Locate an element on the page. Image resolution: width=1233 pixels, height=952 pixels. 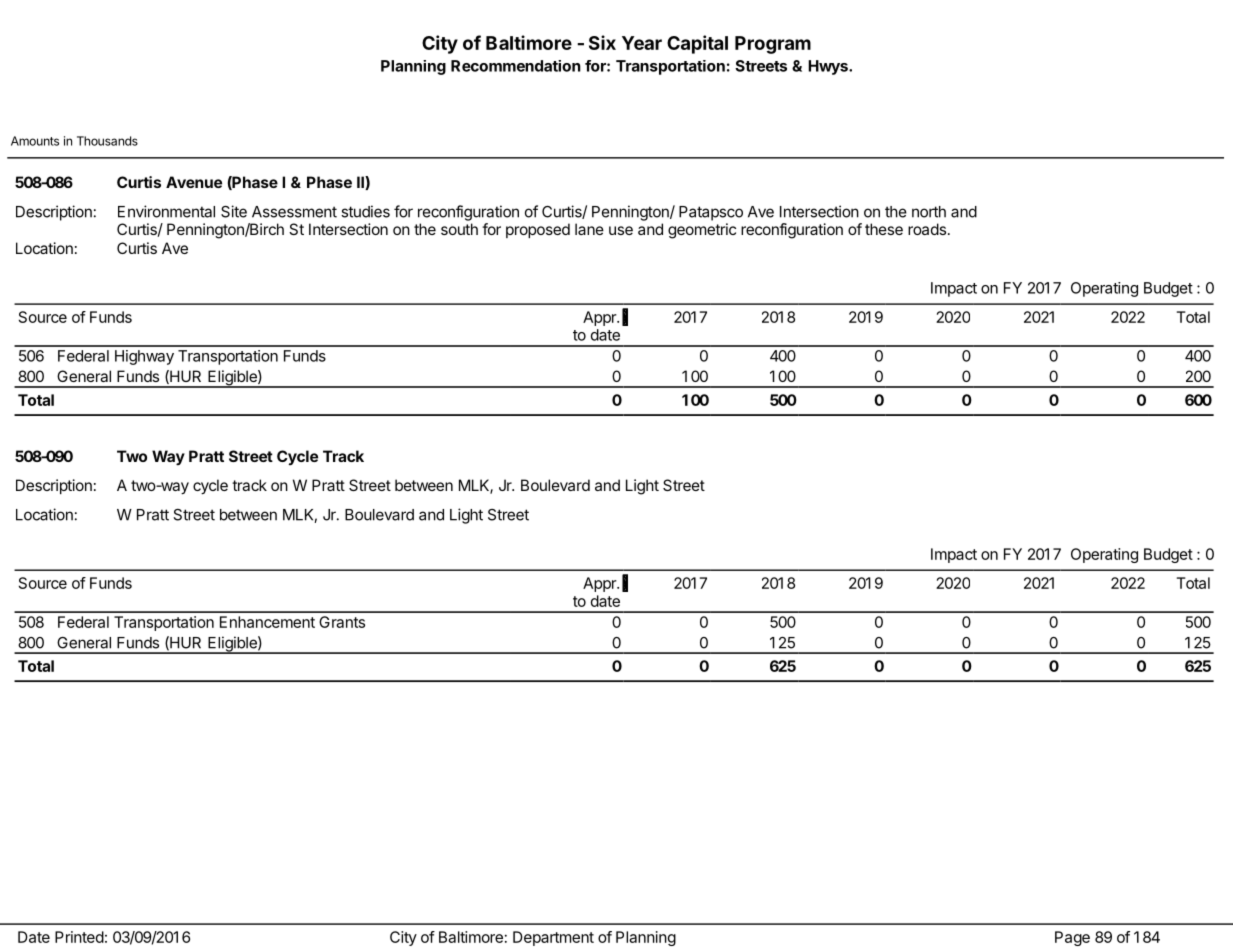
Program is located at coordinates (773, 45).
